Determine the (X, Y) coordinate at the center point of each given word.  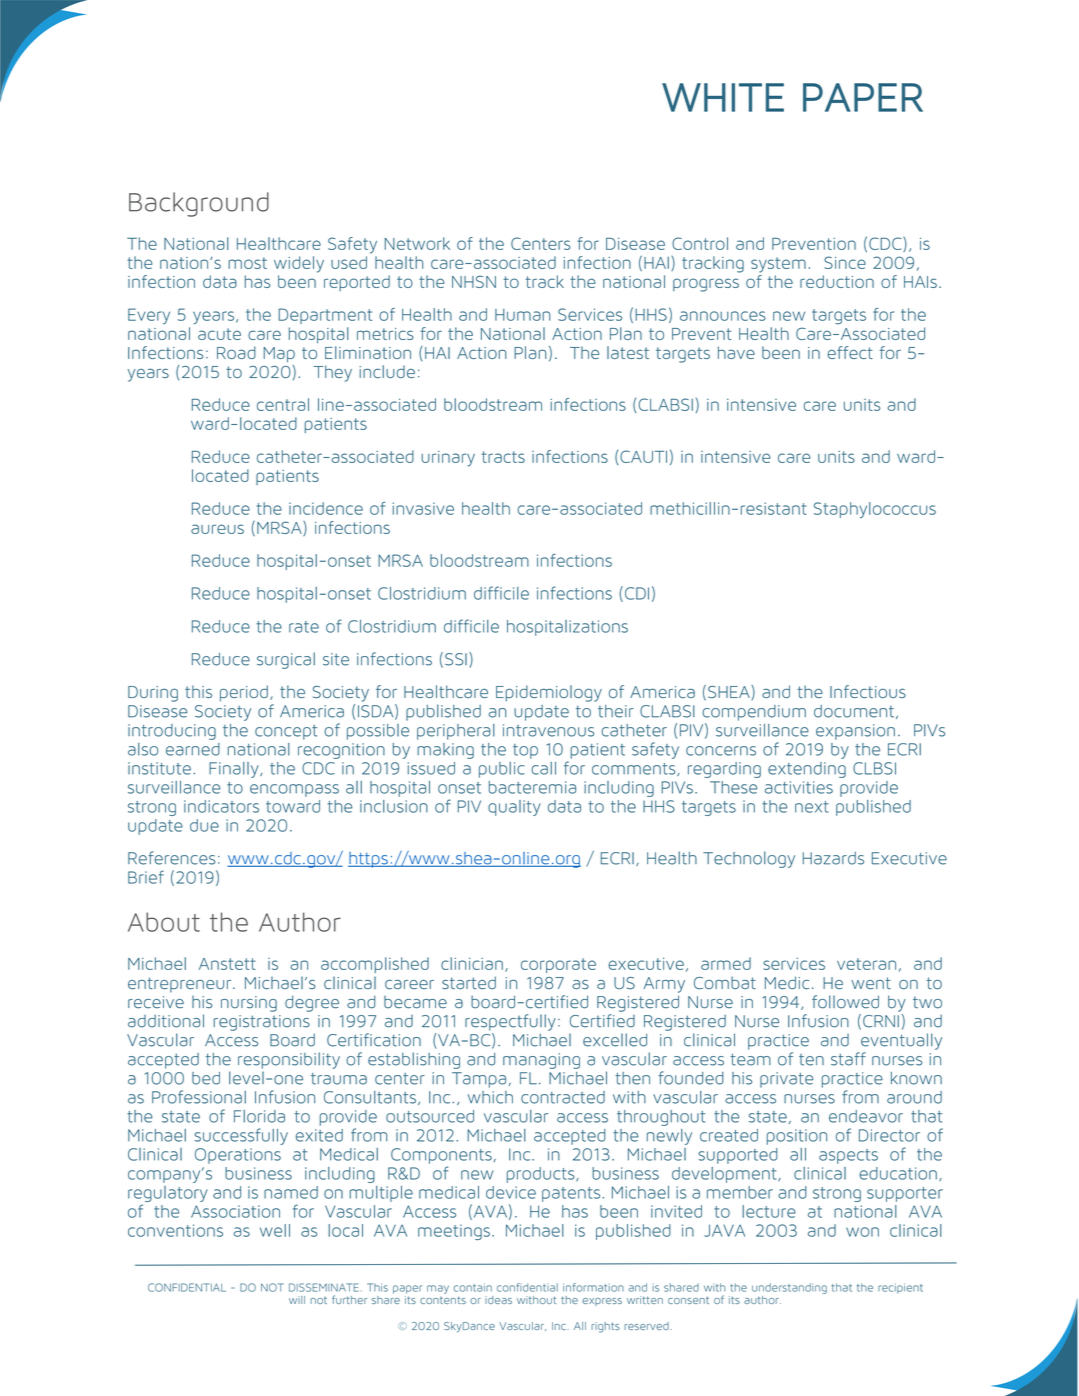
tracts (503, 457)
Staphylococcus (875, 510)
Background (199, 204)
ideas (498, 1300)
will (297, 1300)
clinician (472, 963)
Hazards (833, 858)
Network (417, 243)
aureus (217, 529)
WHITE (723, 97)
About (164, 922)
